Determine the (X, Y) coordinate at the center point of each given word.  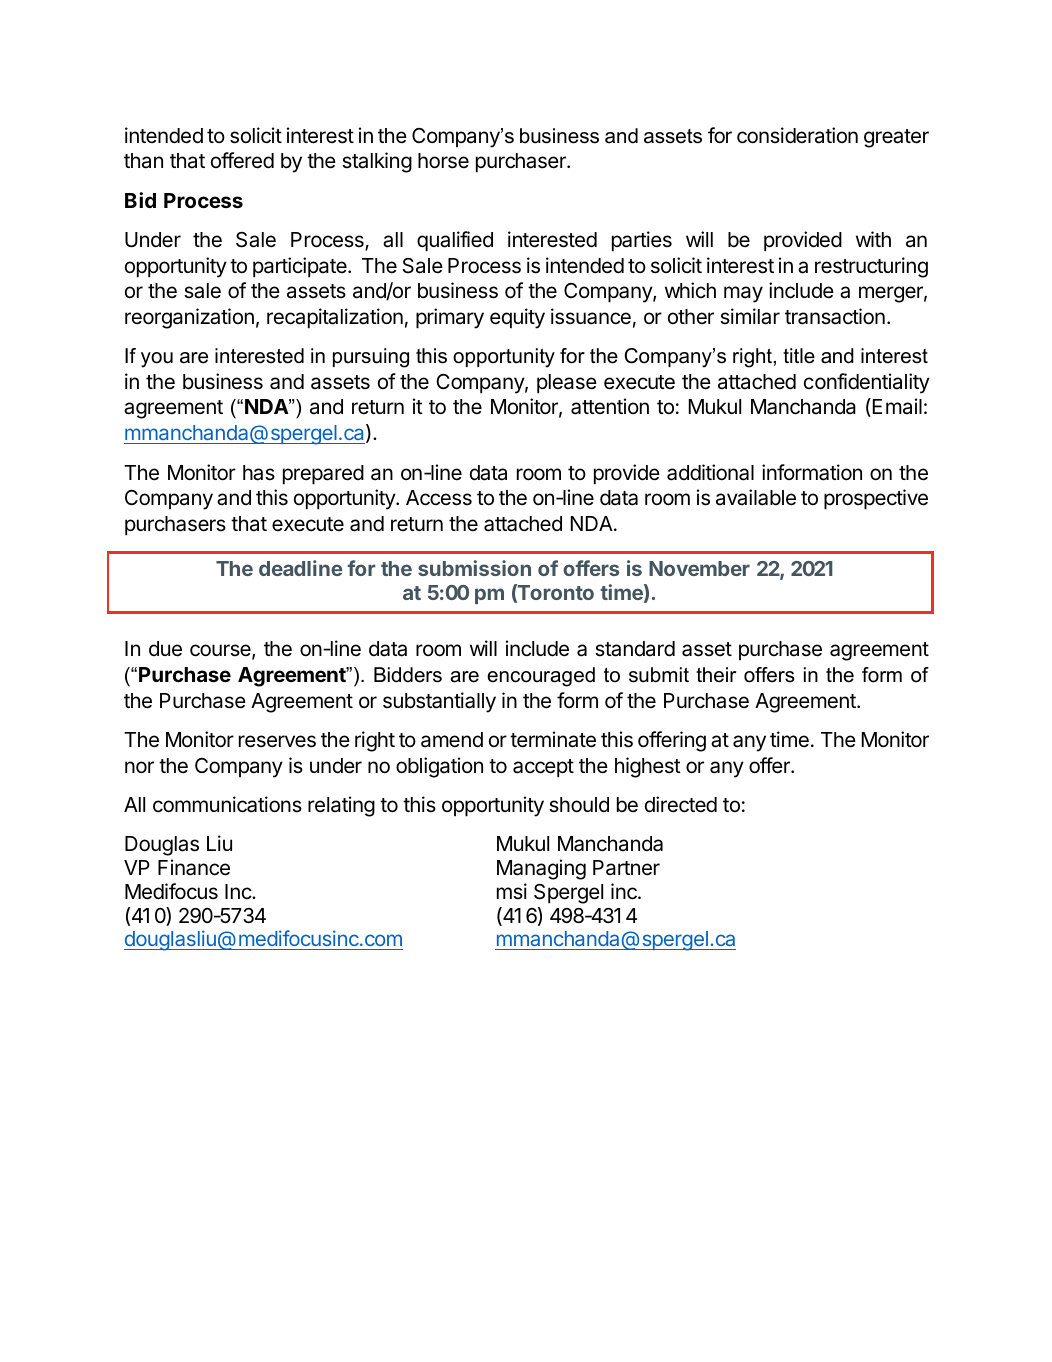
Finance (194, 867)
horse (443, 161)
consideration (797, 135)
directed (681, 804)
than (143, 161)
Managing (541, 869)
